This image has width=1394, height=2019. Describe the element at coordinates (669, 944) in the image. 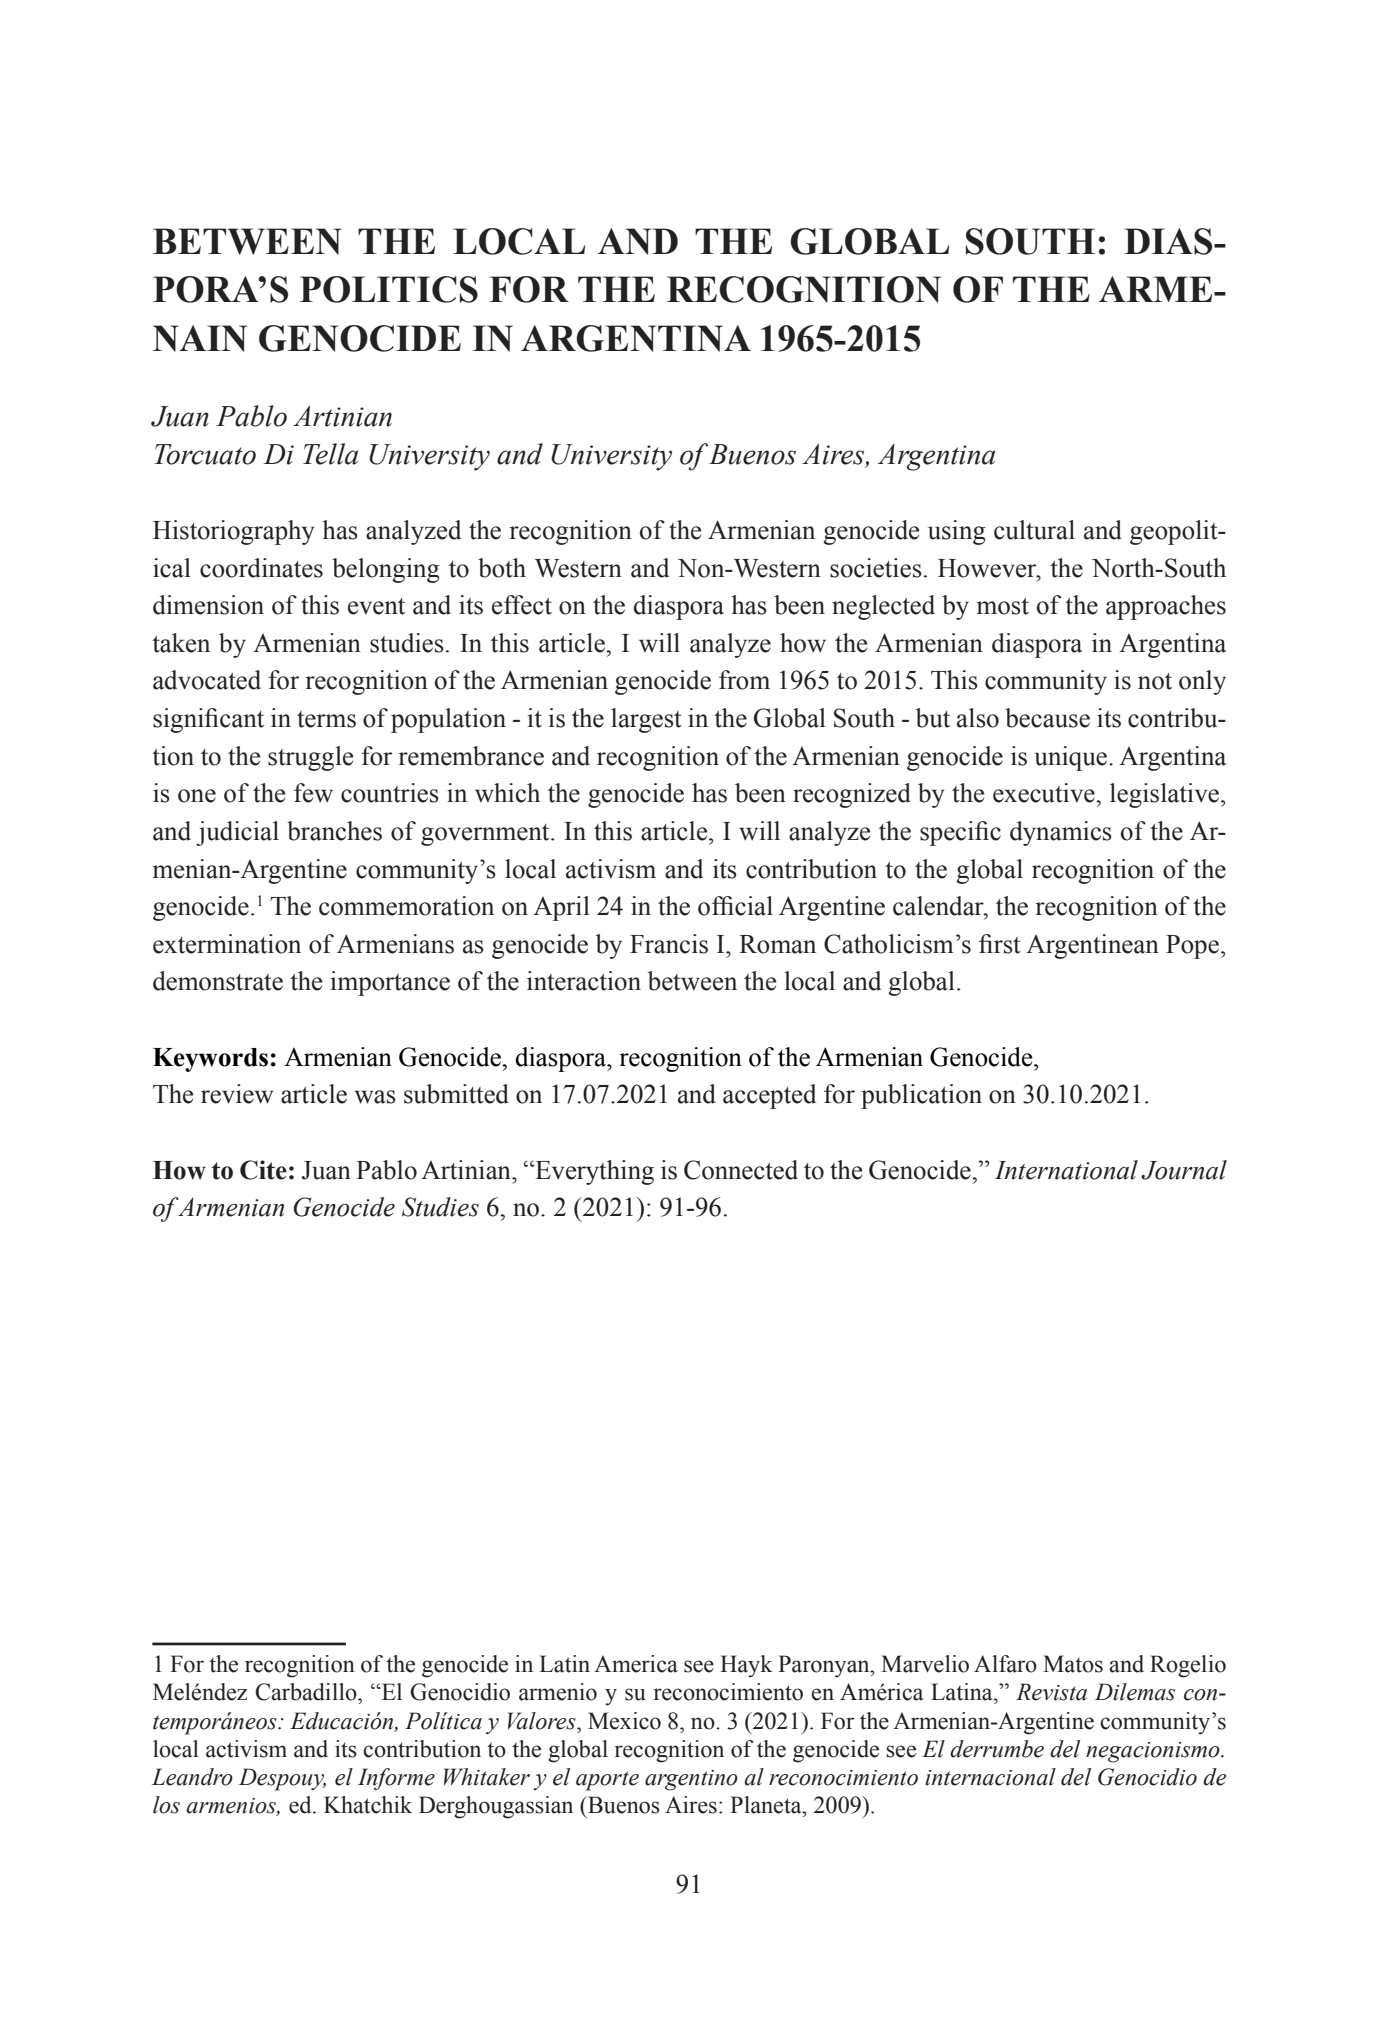

I see `Francis` at that location.
